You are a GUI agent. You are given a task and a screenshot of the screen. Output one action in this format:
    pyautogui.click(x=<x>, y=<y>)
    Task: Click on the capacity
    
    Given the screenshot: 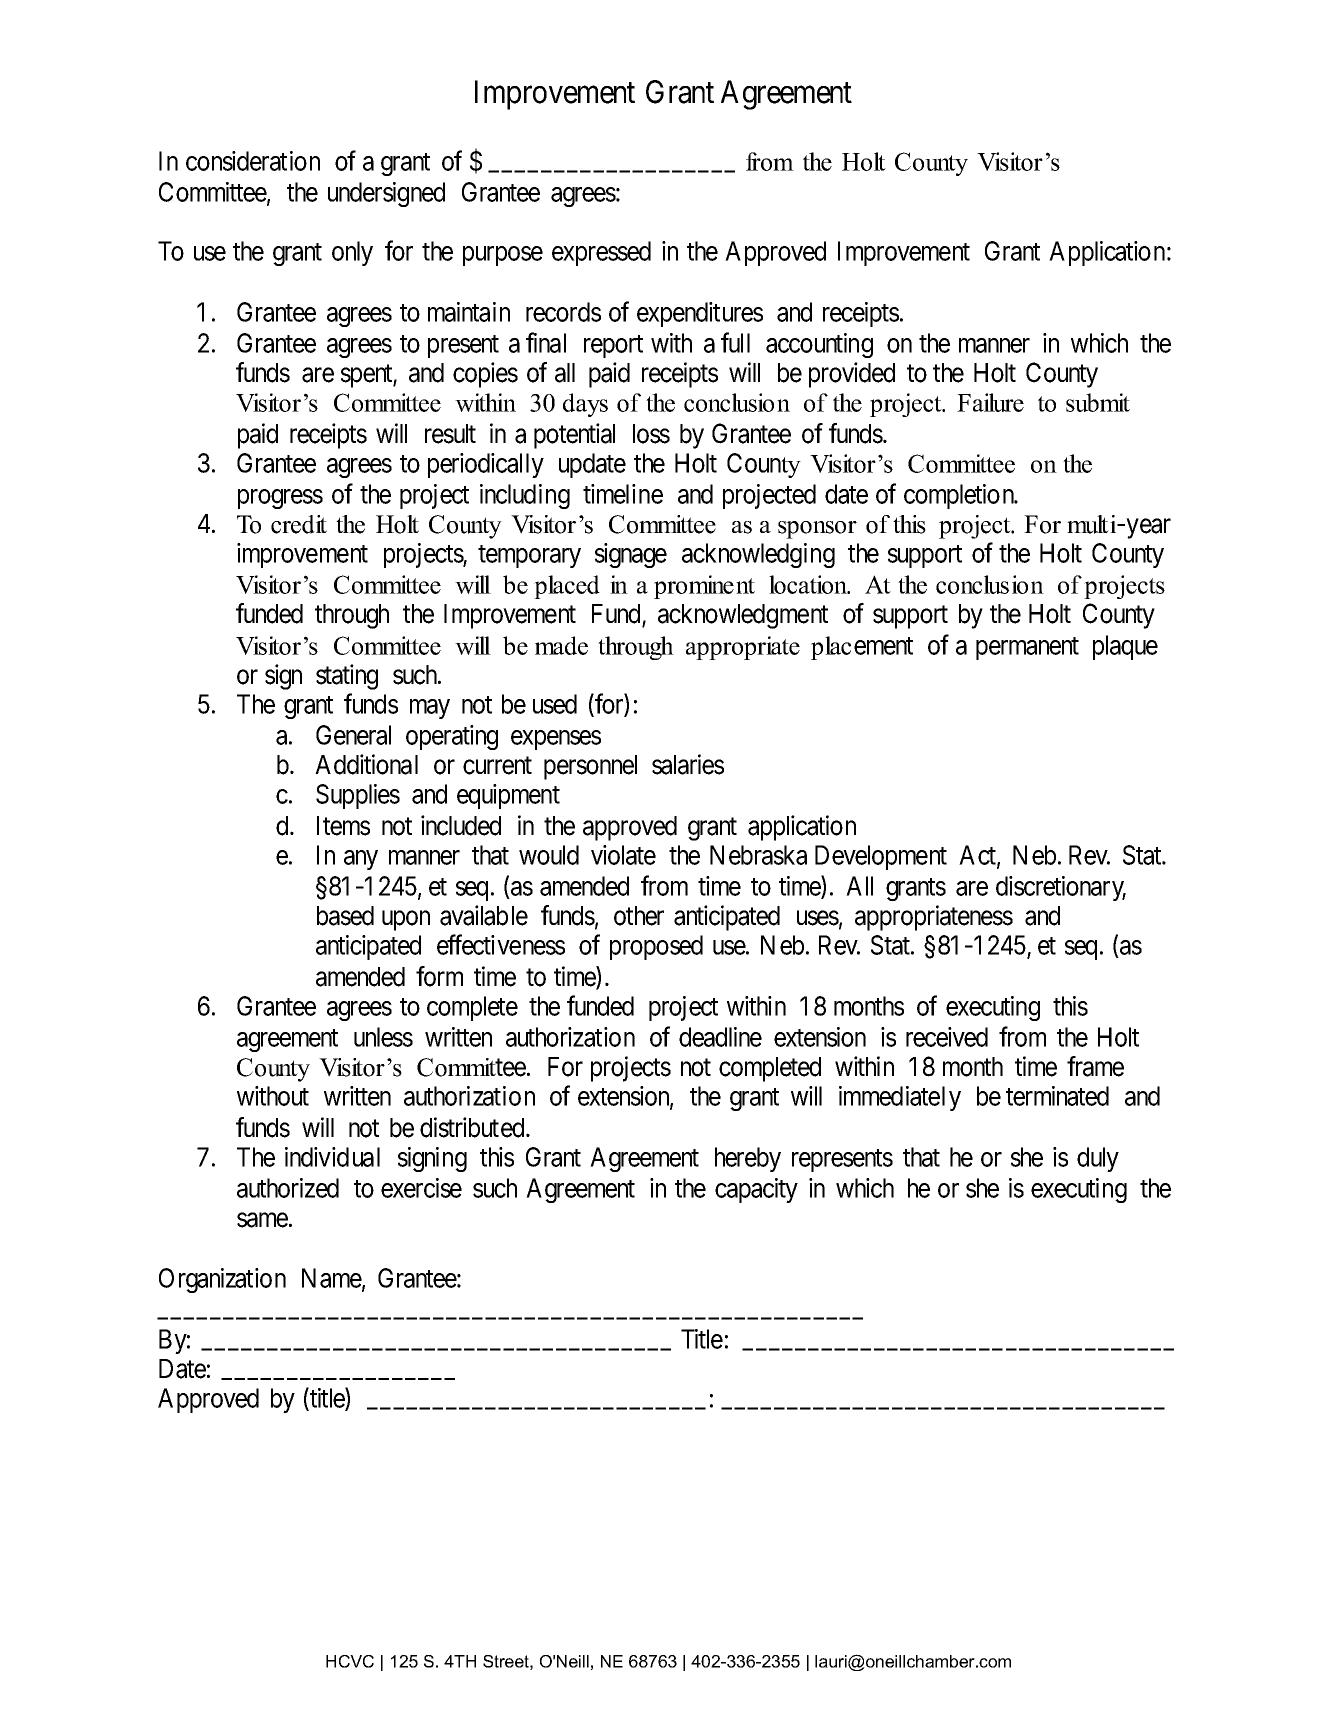 What is the action you would take?
    pyautogui.click(x=756, y=1190)
